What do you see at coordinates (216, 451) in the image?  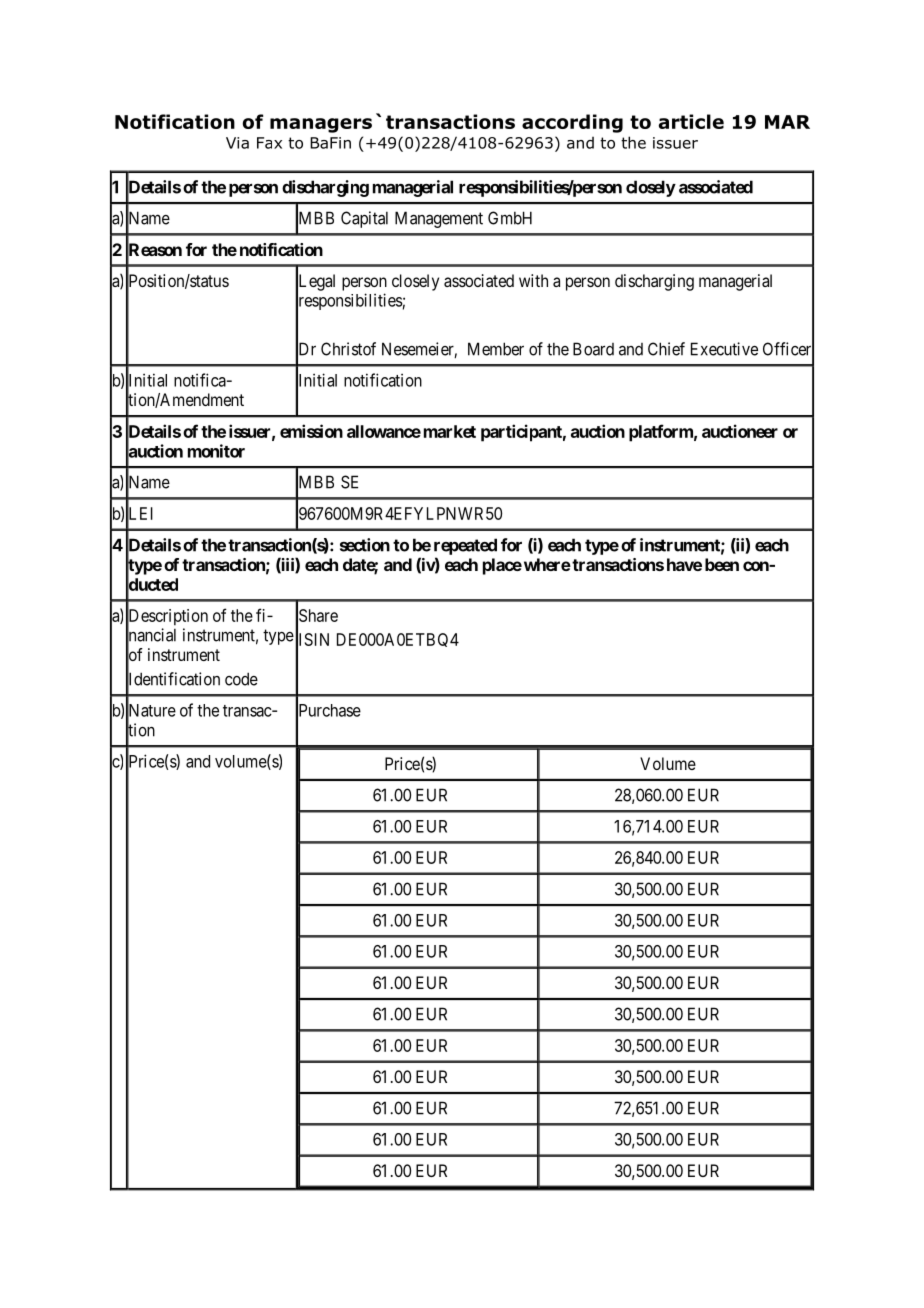 I see `monitor` at bounding box center [216, 451].
